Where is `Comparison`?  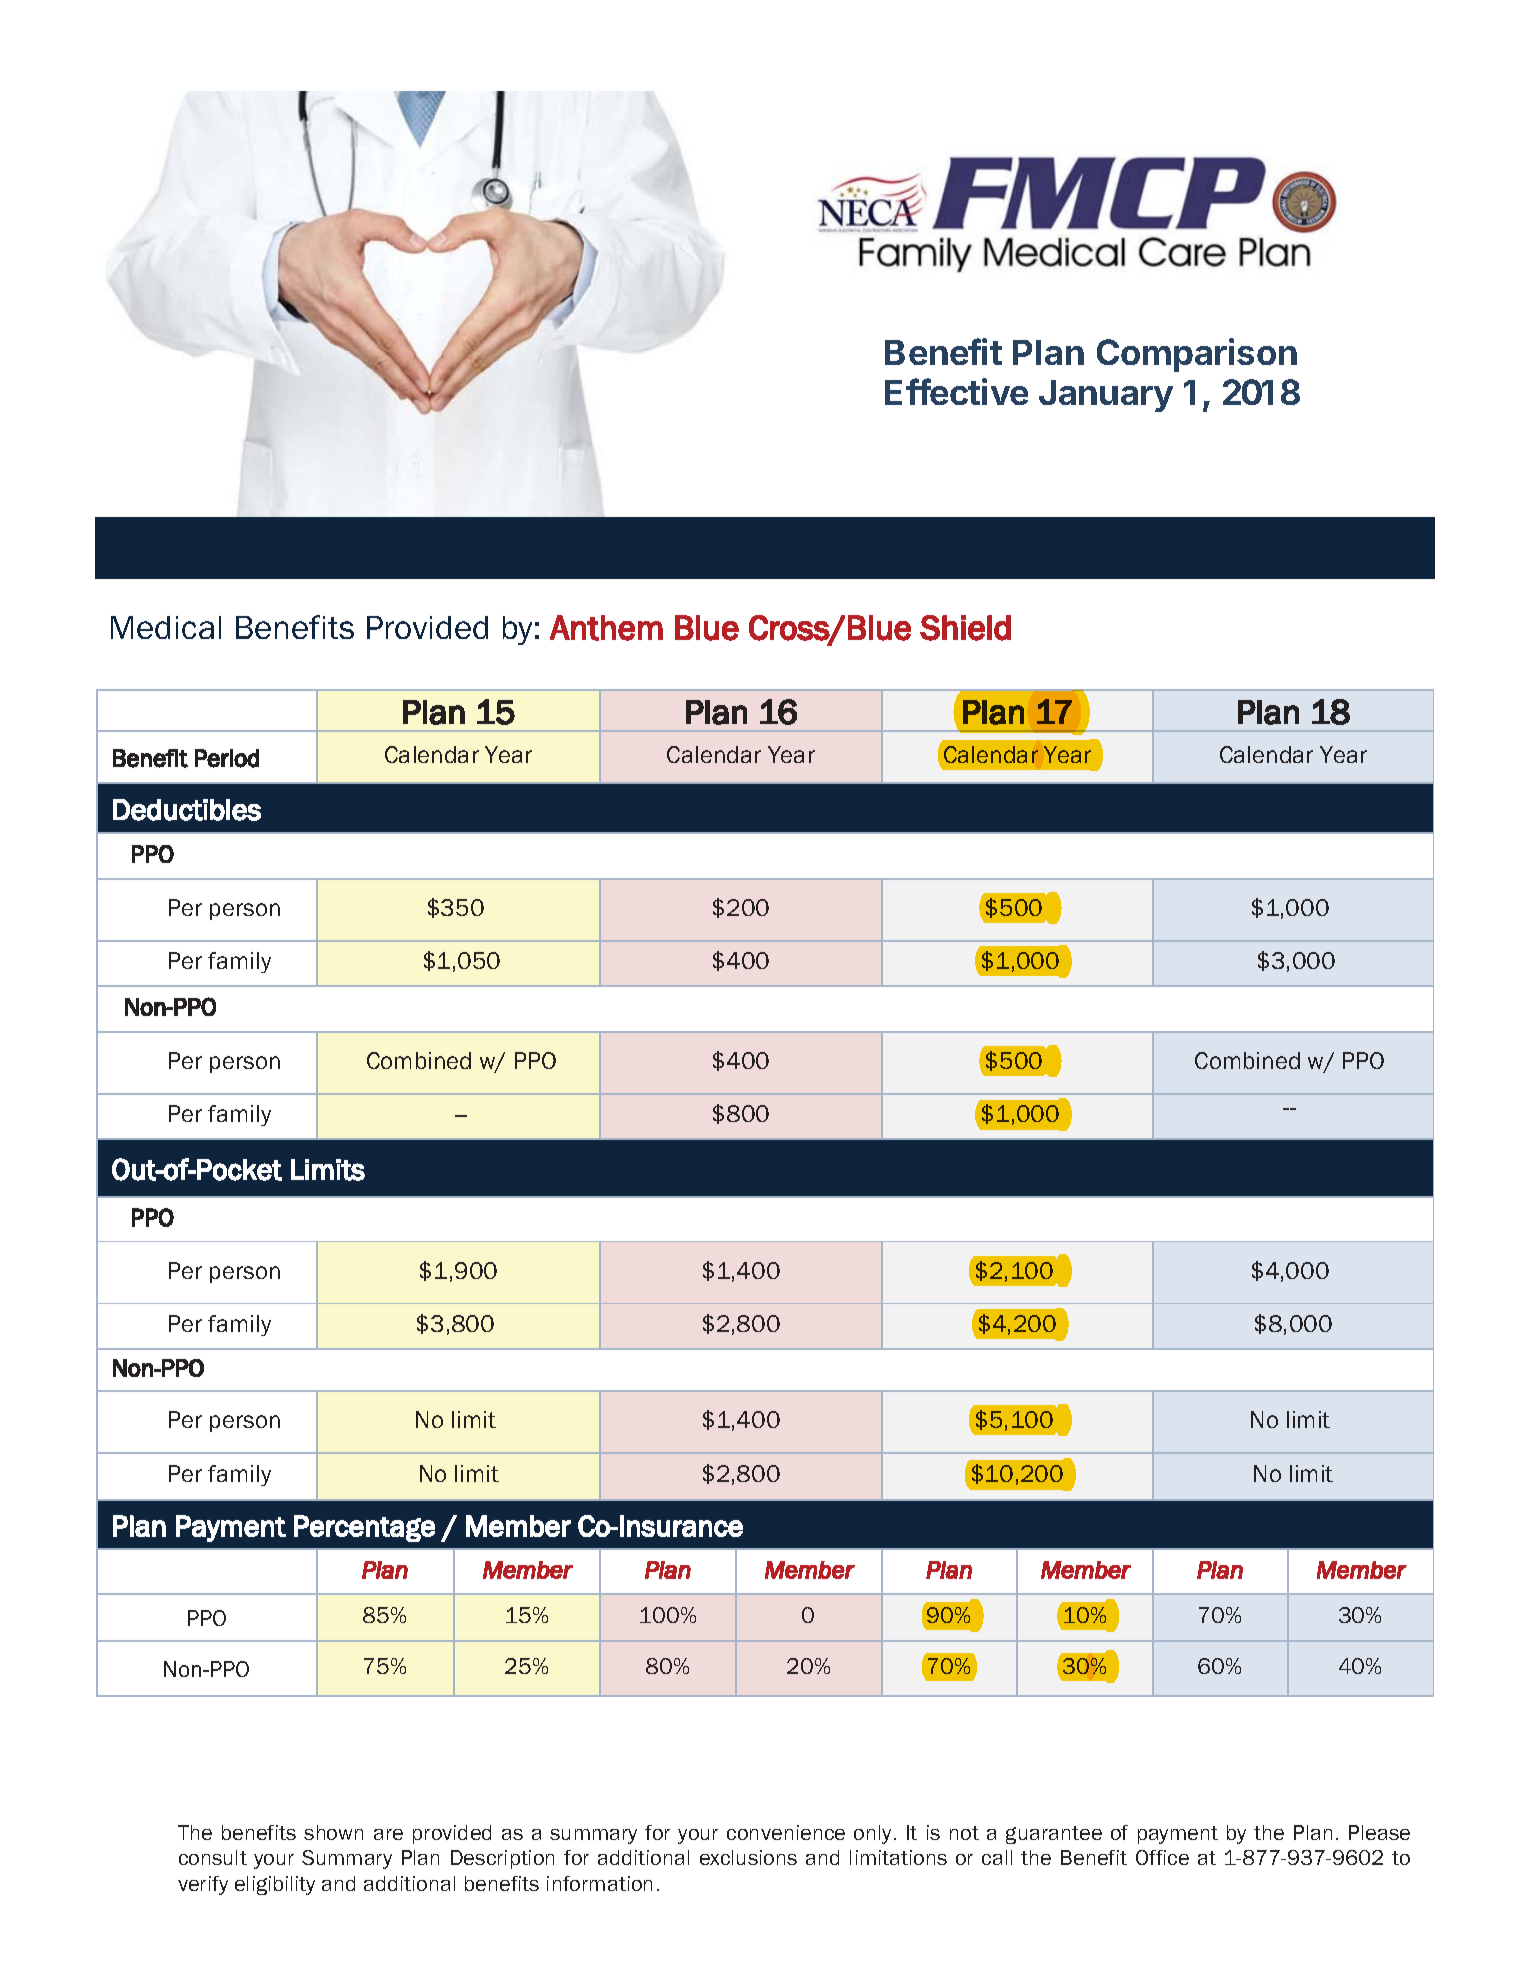
Comparison is located at coordinates (1197, 355).
